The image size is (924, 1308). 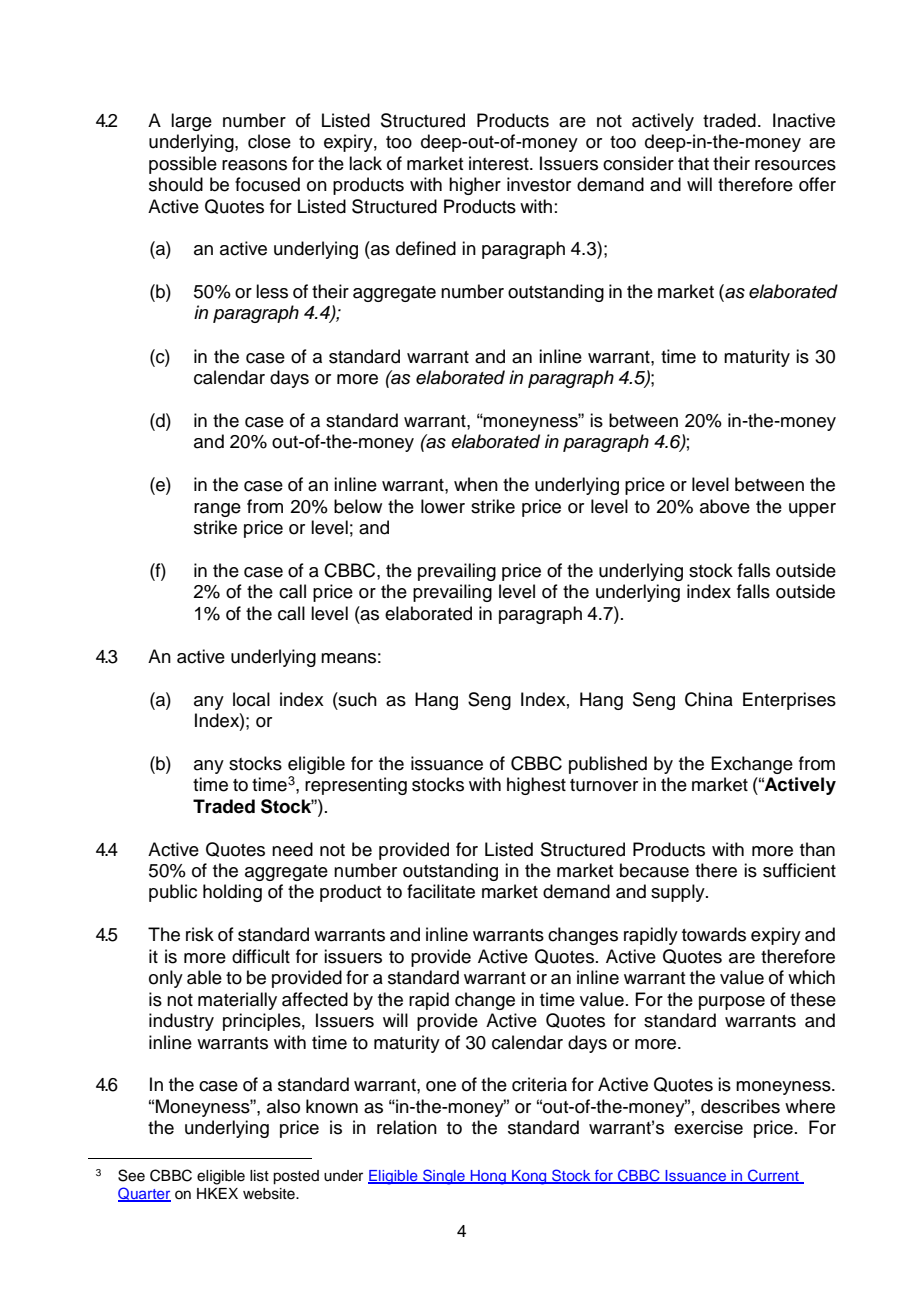 I want to click on local, so click(x=251, y=699).
